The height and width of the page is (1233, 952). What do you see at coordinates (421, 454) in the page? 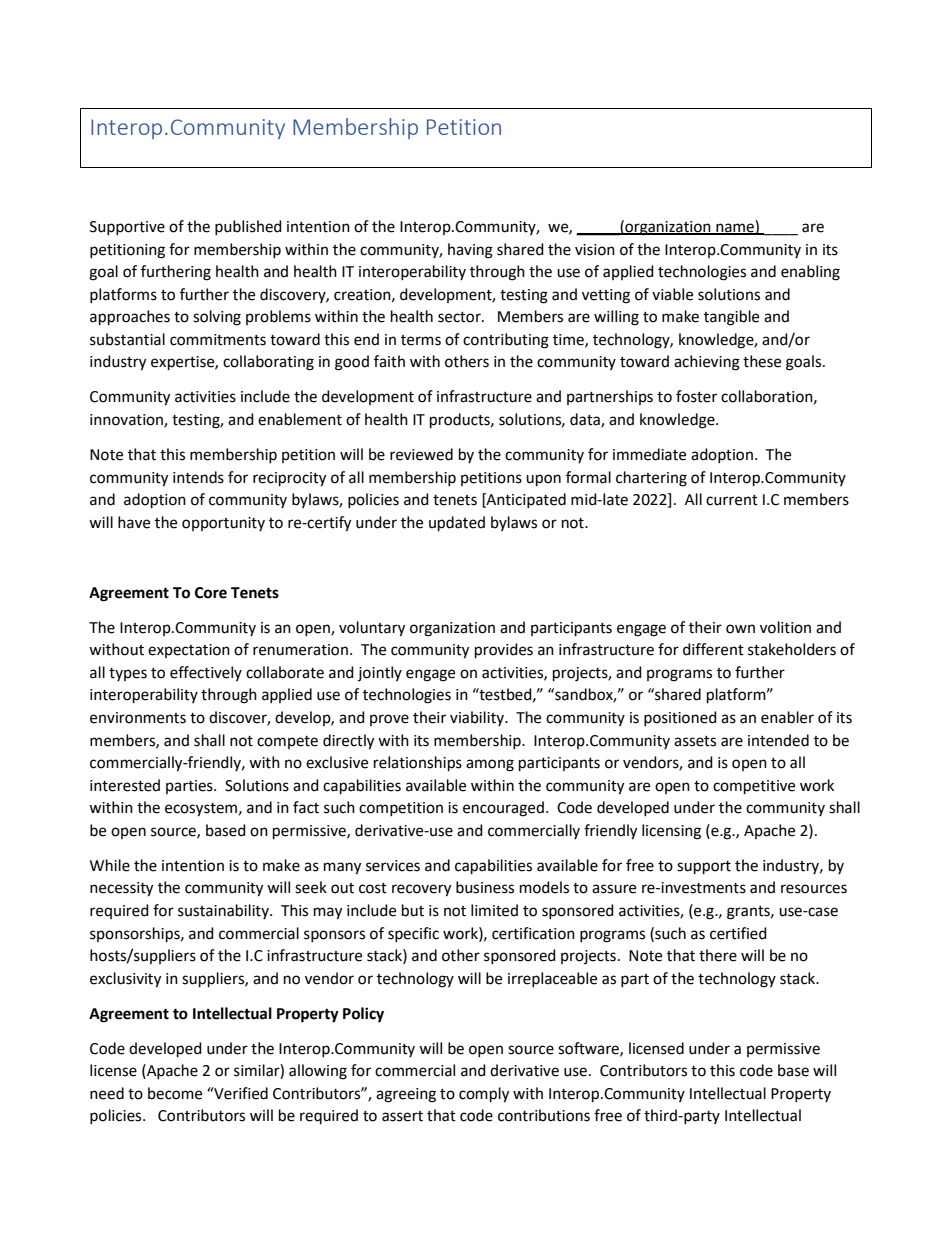
I see `reviewed` at bounding box center [421, 454].
